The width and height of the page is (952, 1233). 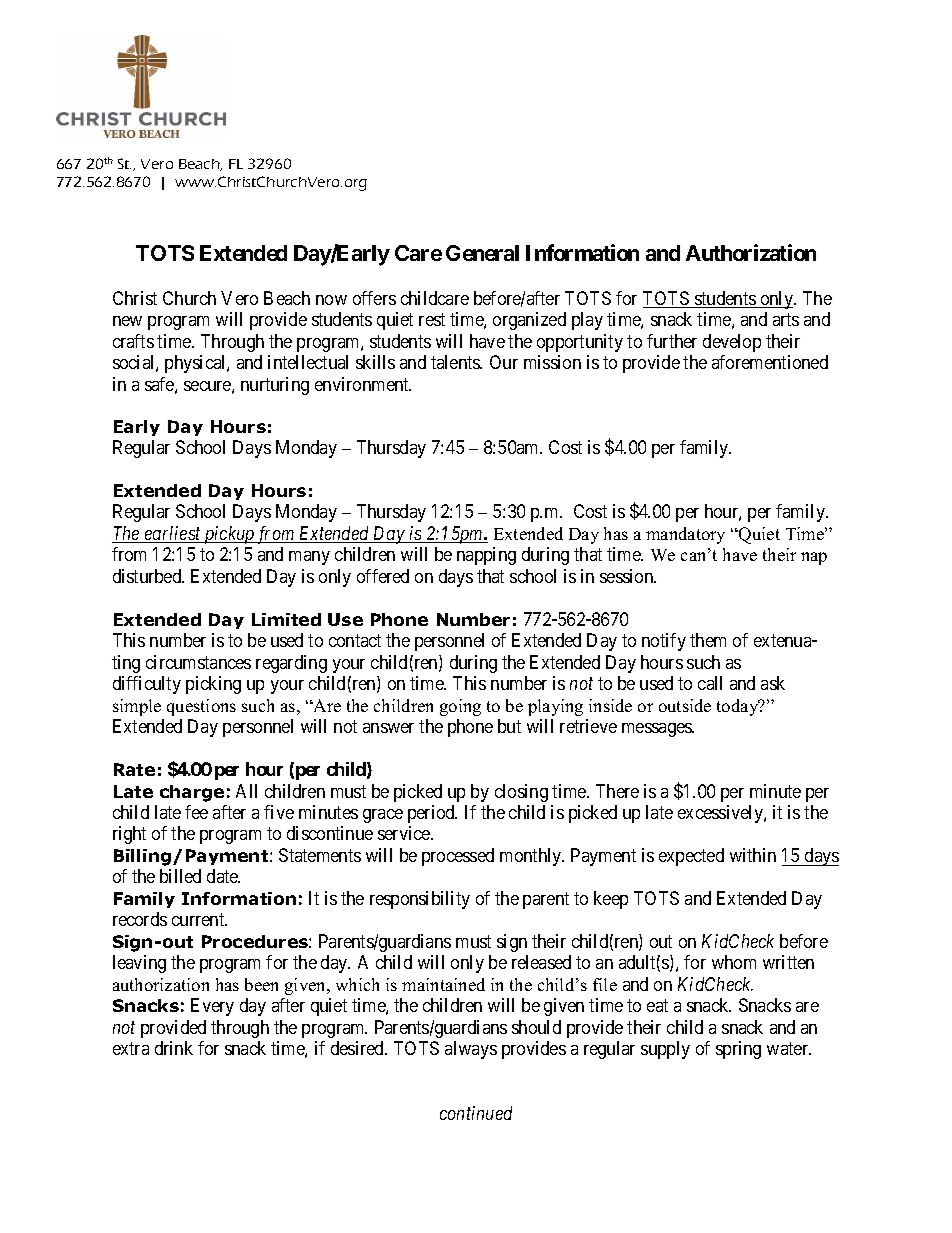 I want to click on call, so click(x=710, y=683).
